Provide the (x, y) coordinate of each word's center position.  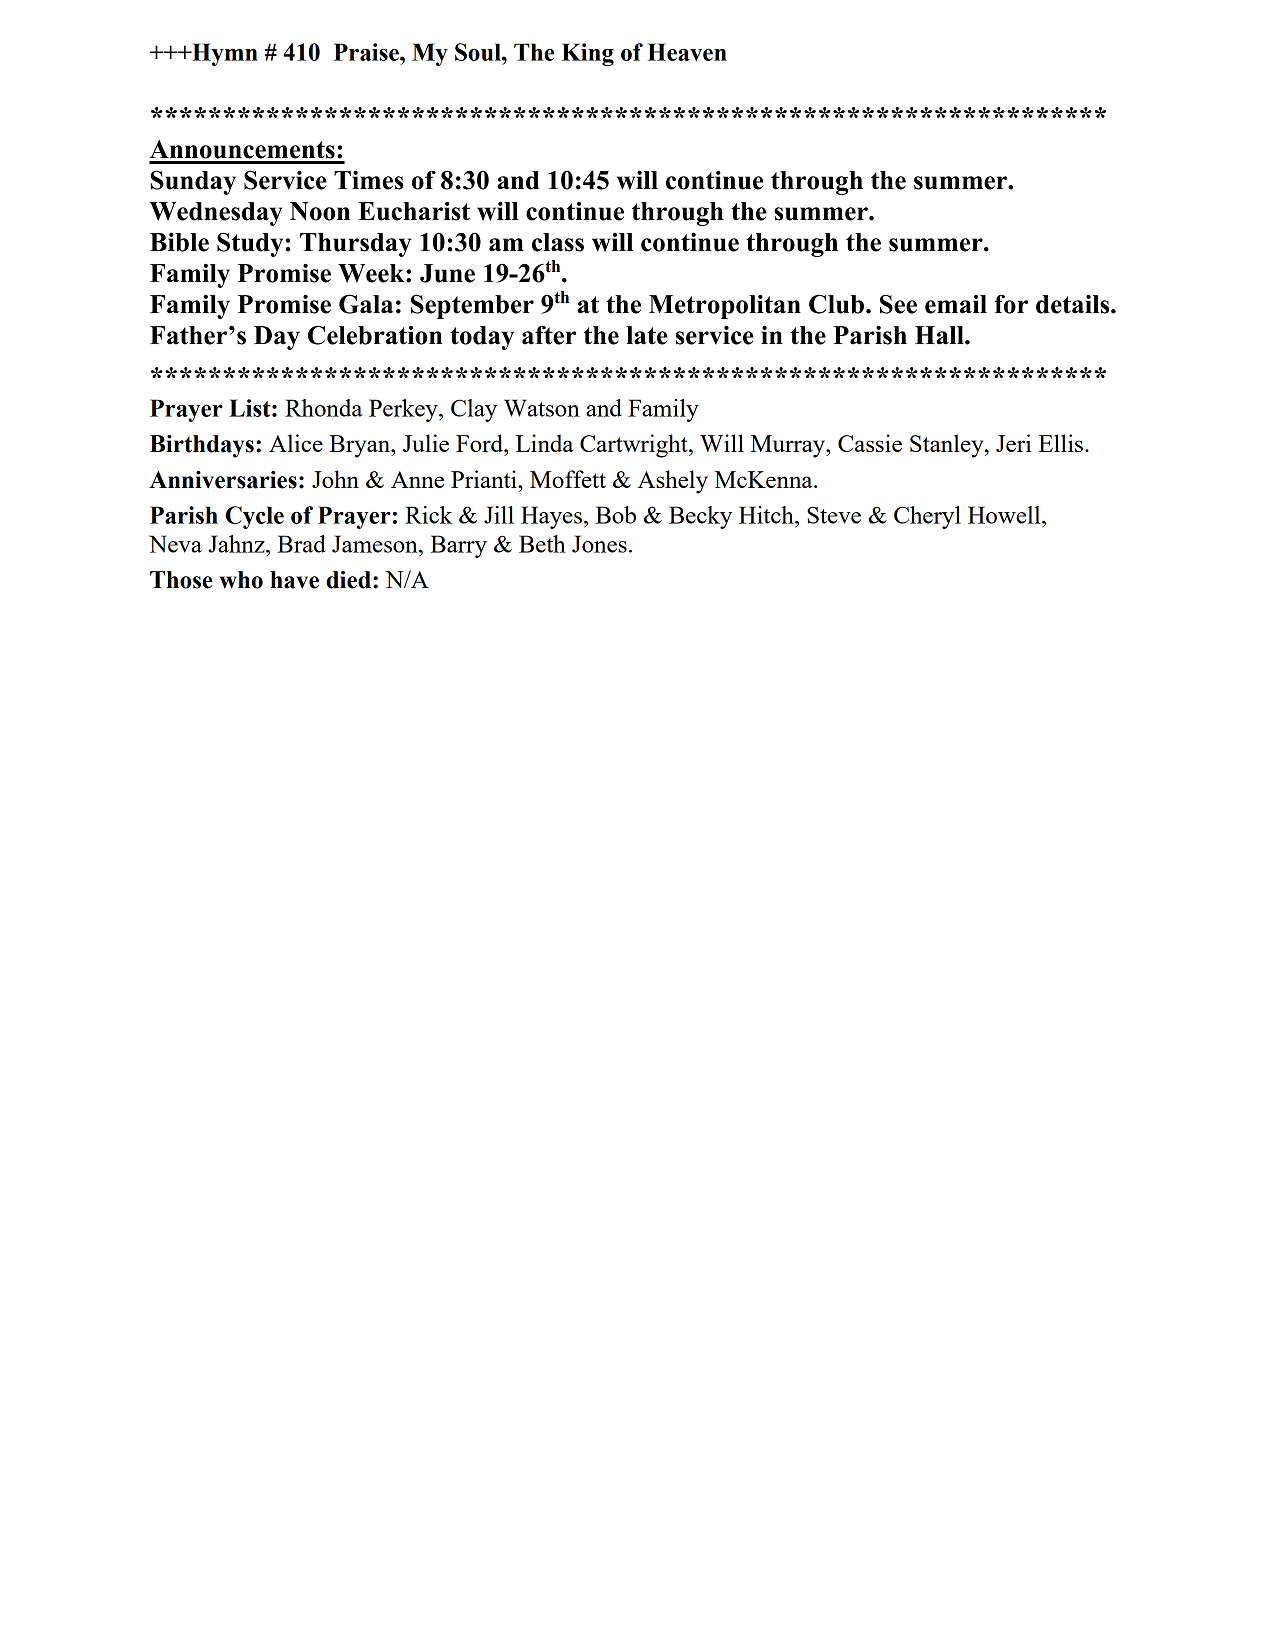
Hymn (224, 54)
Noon (320, 211)
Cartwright (635, 446)
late (647, 335)
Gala (366, 304)
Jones (599, 544)
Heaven (687, 52)
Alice (296, 443)
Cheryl (927, 517)
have (294, 580)
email (956, 304)
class (558, 242)
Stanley (948, 446)
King (588, 54)
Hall (940, 335)
